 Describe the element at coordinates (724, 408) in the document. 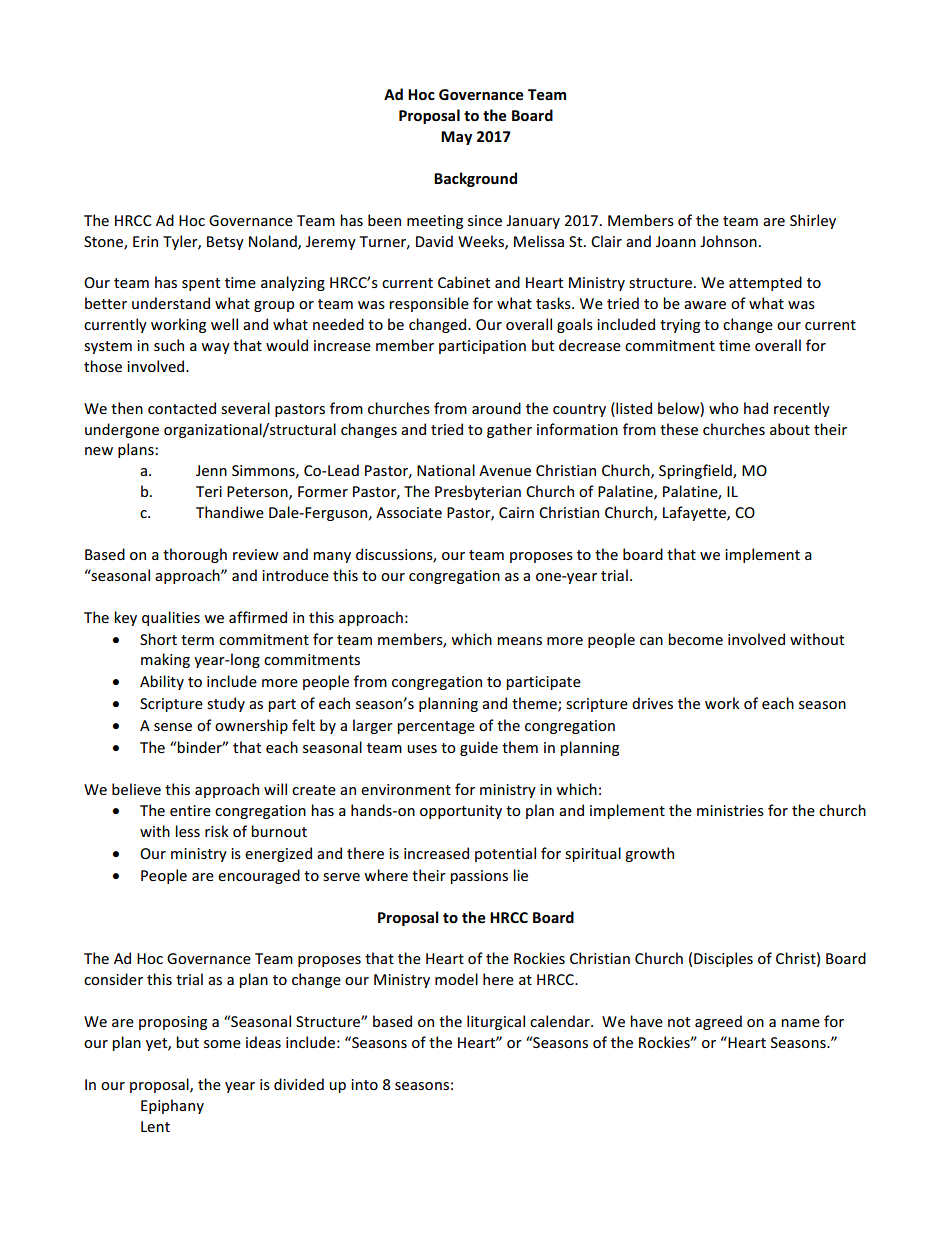

I see `who` at that location.
